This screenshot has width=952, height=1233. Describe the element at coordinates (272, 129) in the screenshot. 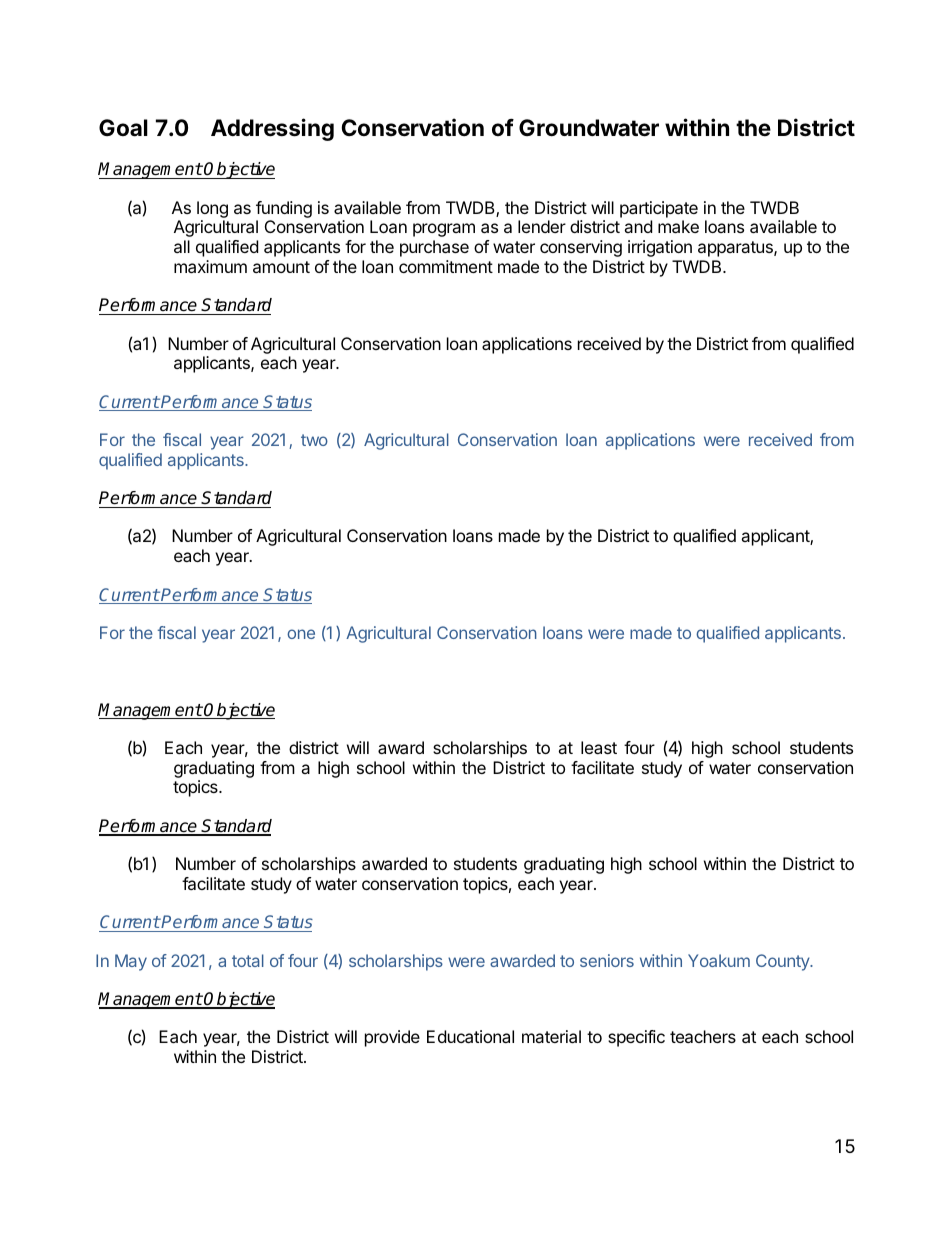

I see `Addressing` at that location.
